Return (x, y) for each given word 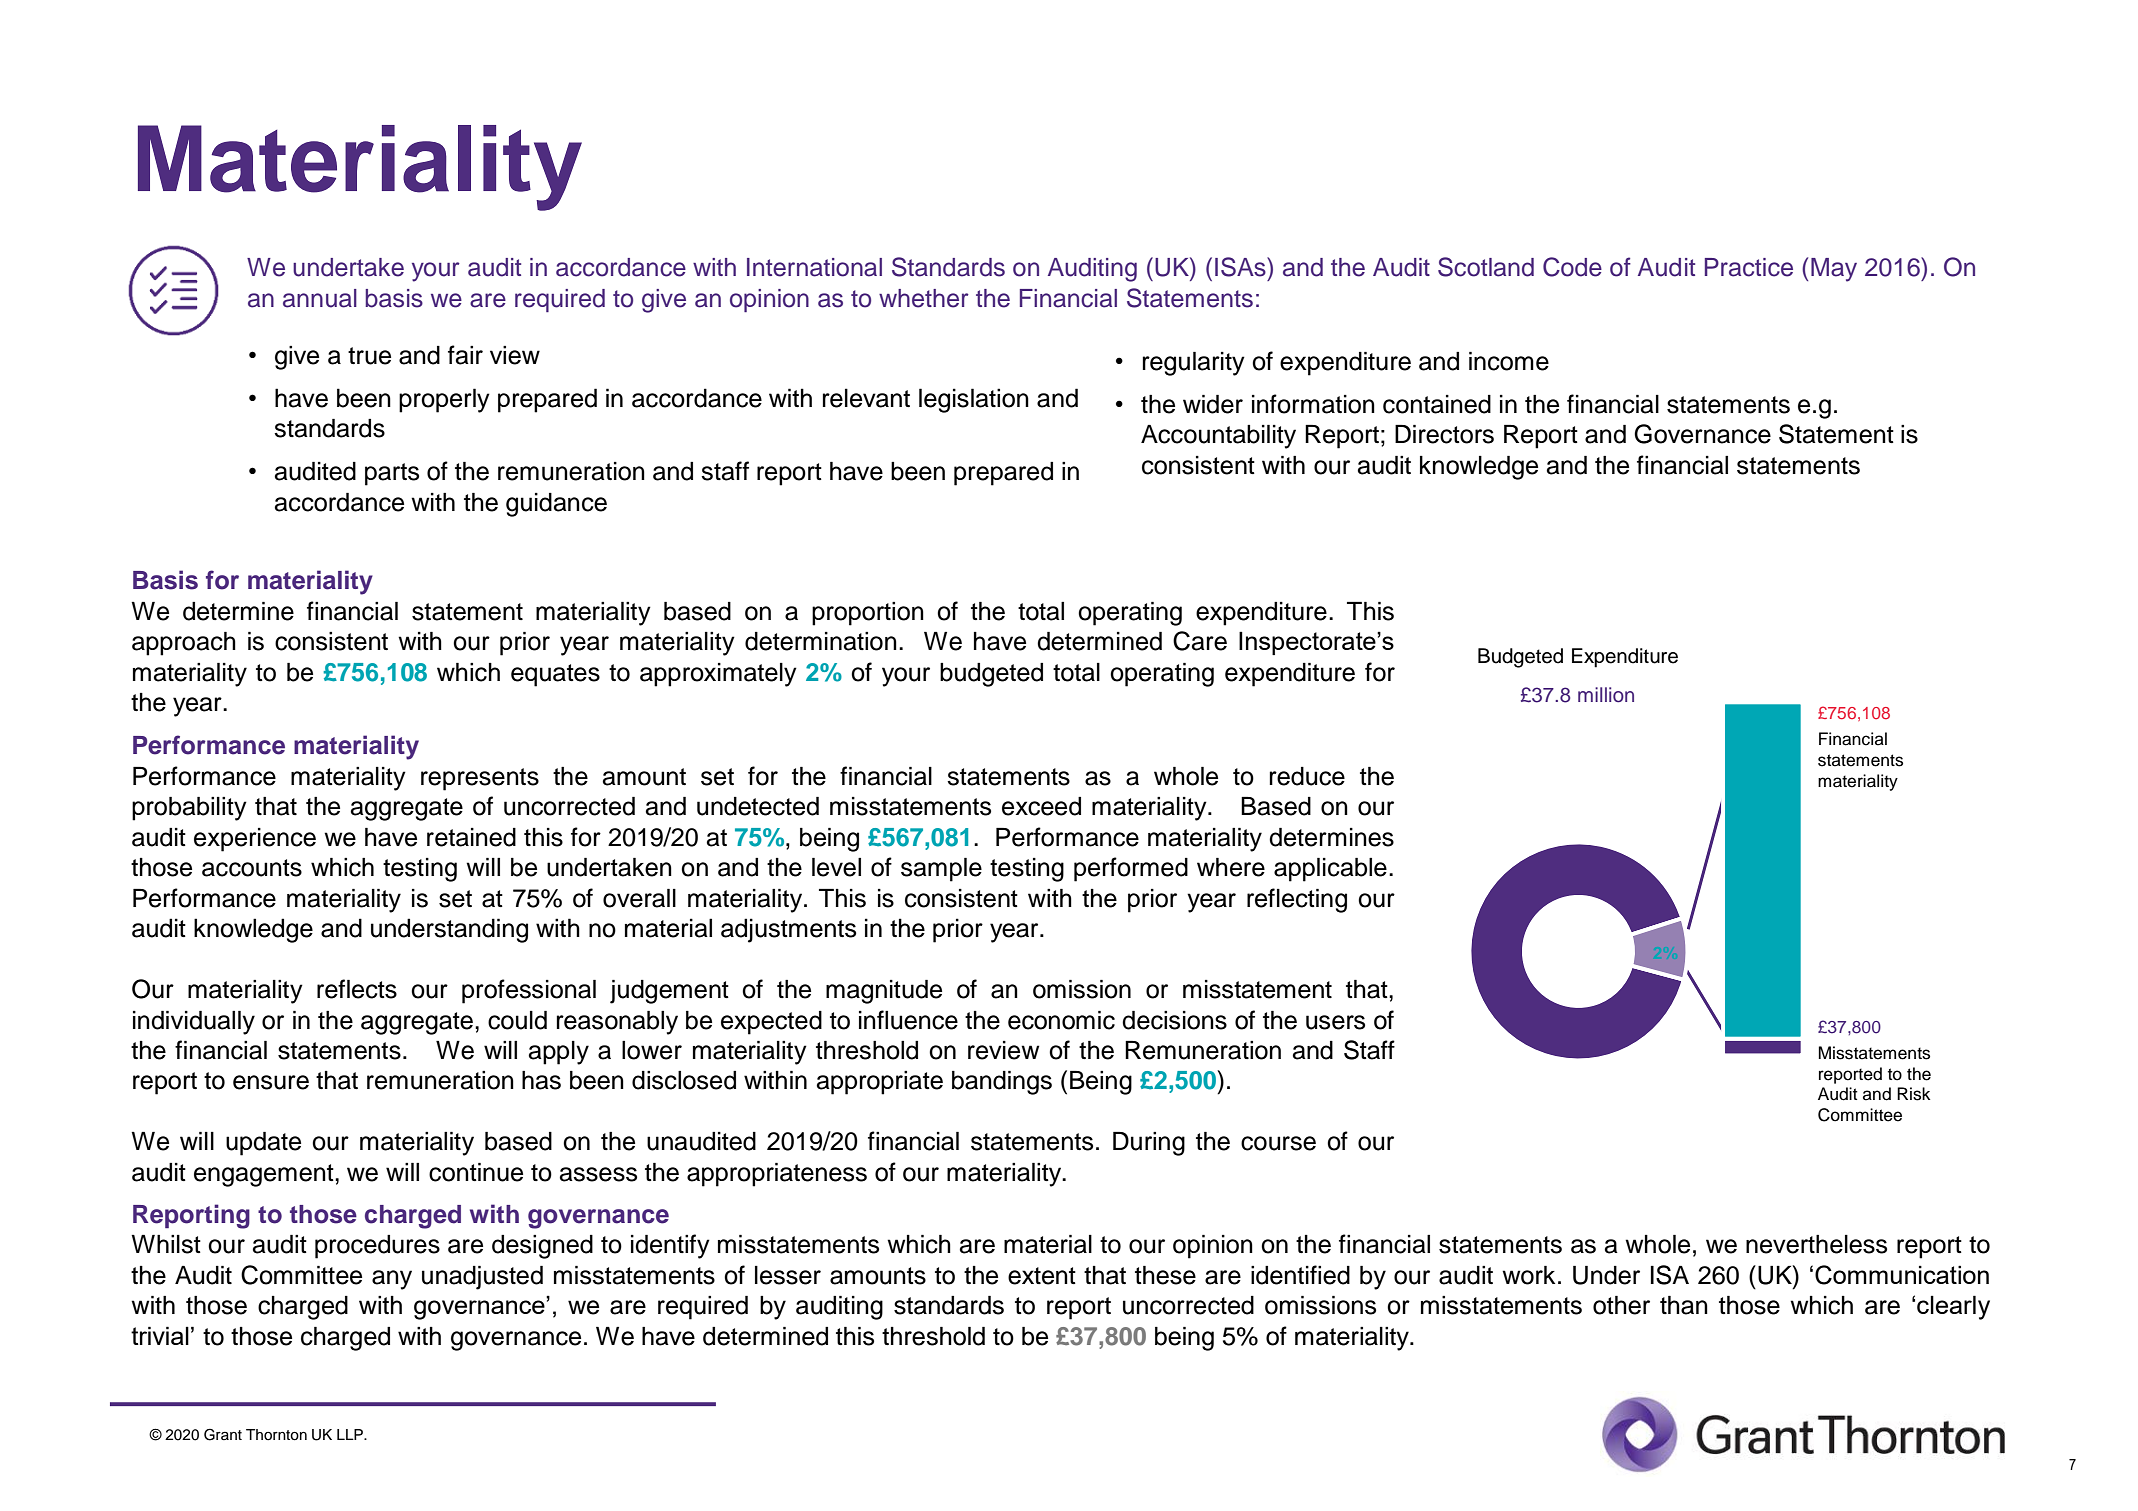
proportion (868, 614)
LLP (351, 1434)
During (1149, 1144)
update (263, 1144)
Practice (1749, 267)
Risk (1913, 1094)
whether (924, 298)
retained (471, 837)
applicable (1330, 870)
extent (1042, 1276)
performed (1131, 869)
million (1606, 695)
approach (184, 644)
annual (320, 298)
